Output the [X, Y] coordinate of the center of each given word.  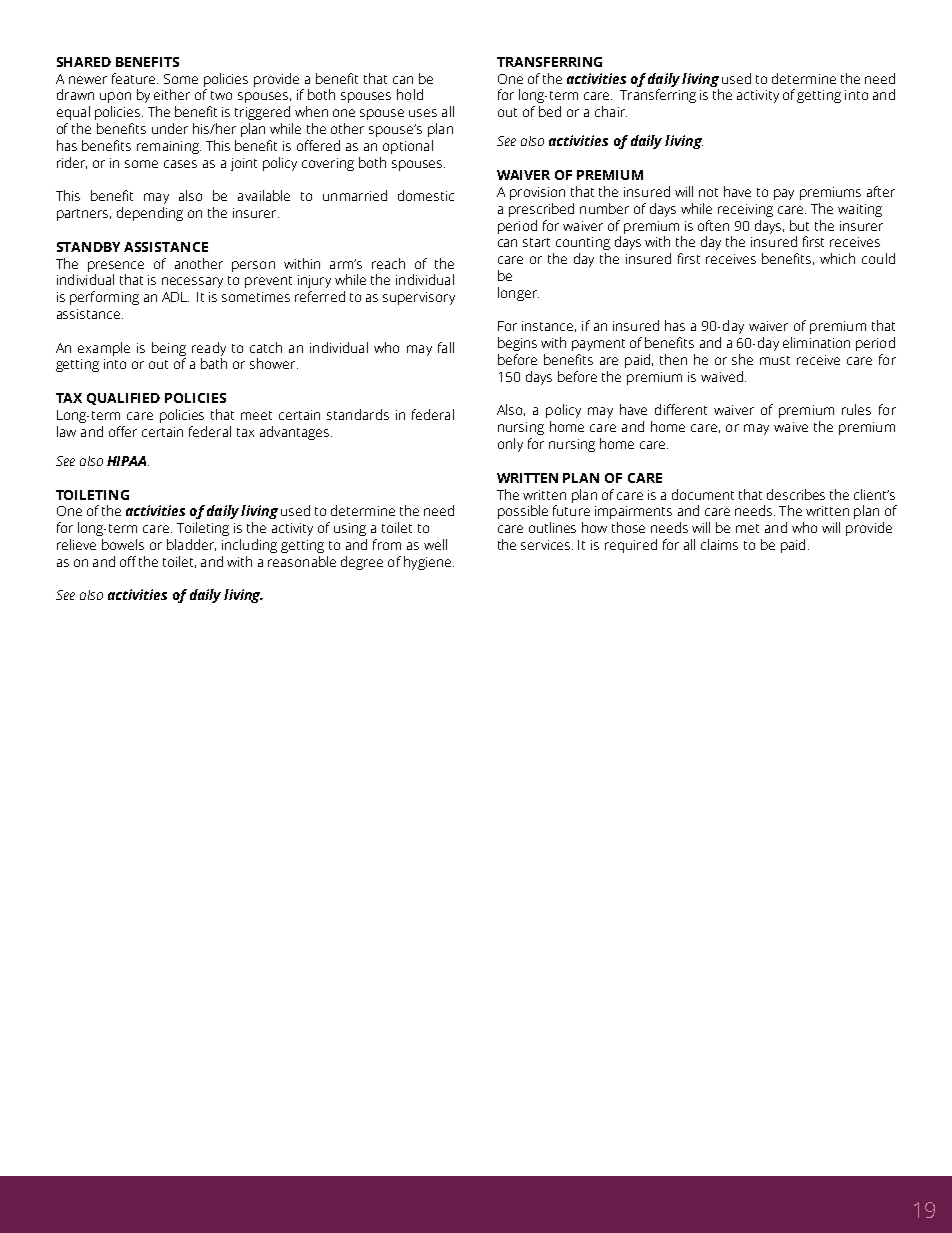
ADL [175, 297]
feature [135, 78]
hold [410, 94]
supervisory [419, 298]
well [435, 544]
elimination [816, 342]
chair [611, 111]
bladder [191, 545]
